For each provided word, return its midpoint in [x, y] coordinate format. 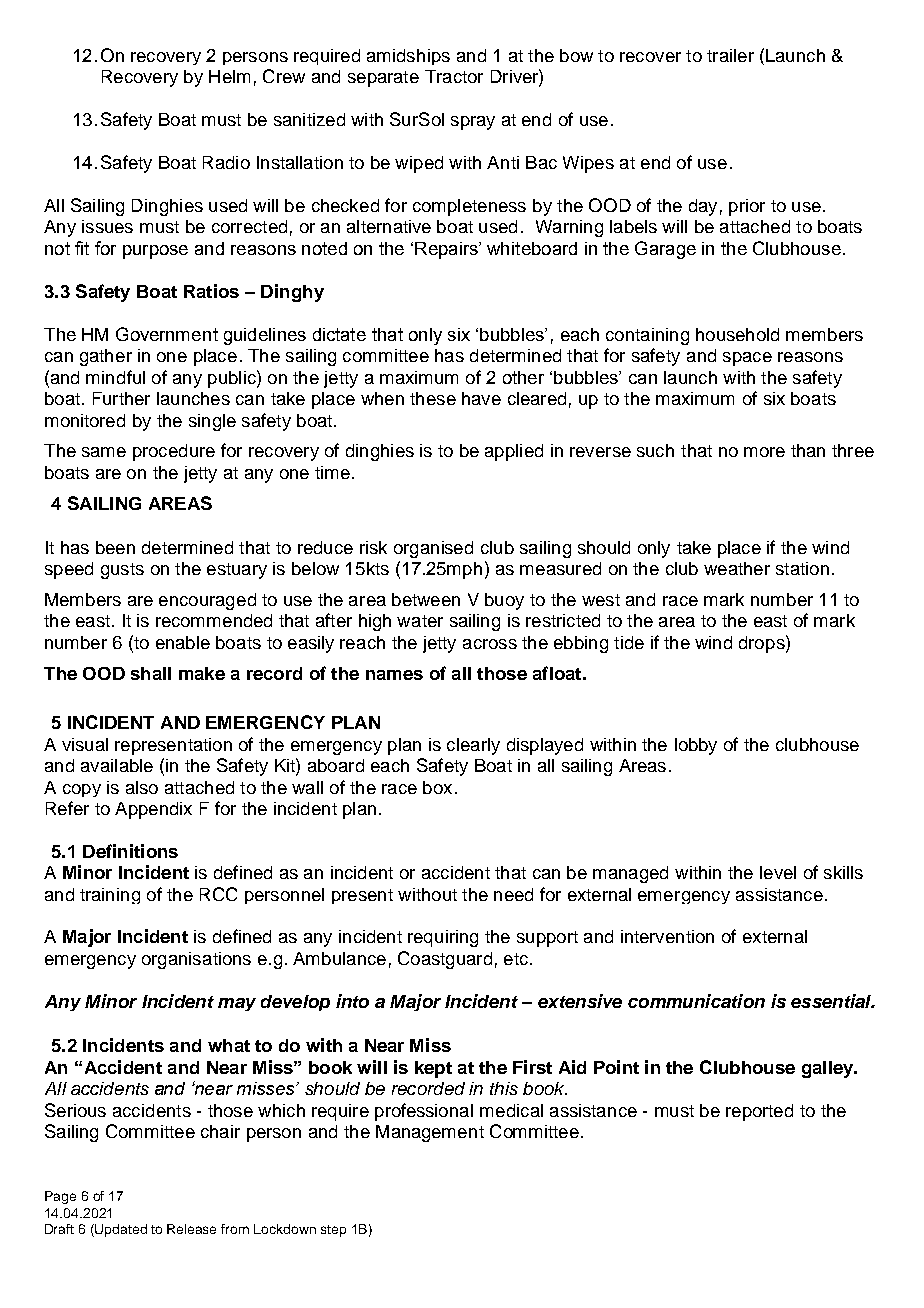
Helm [229, 76]
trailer [730, 55]
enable [183, 642]
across [490, 644]
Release [191, 1229]
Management [430, 1133]
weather [737, 568]
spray [473, 123]
